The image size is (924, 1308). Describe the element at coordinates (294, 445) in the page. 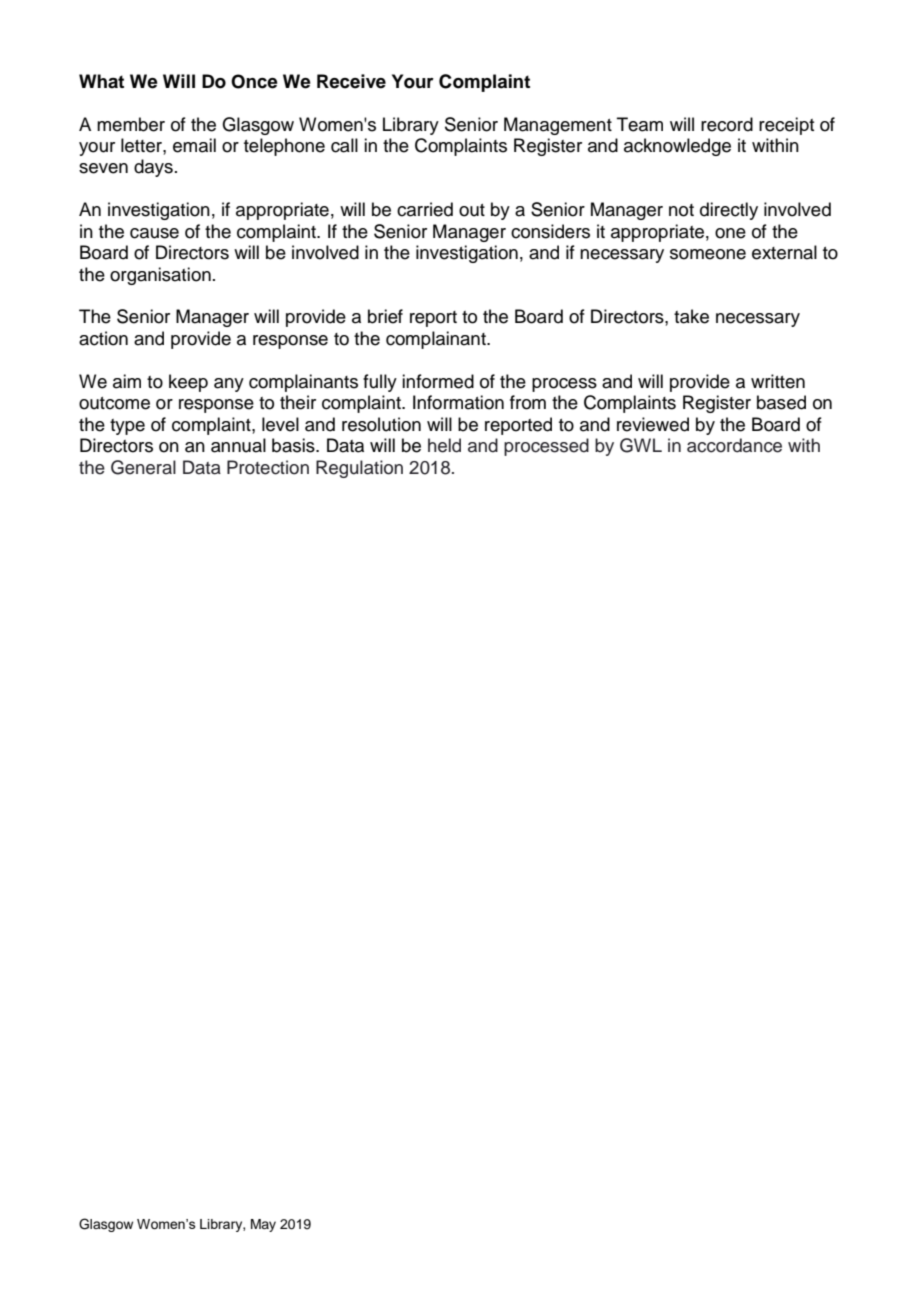

I see `basis` at that location.
